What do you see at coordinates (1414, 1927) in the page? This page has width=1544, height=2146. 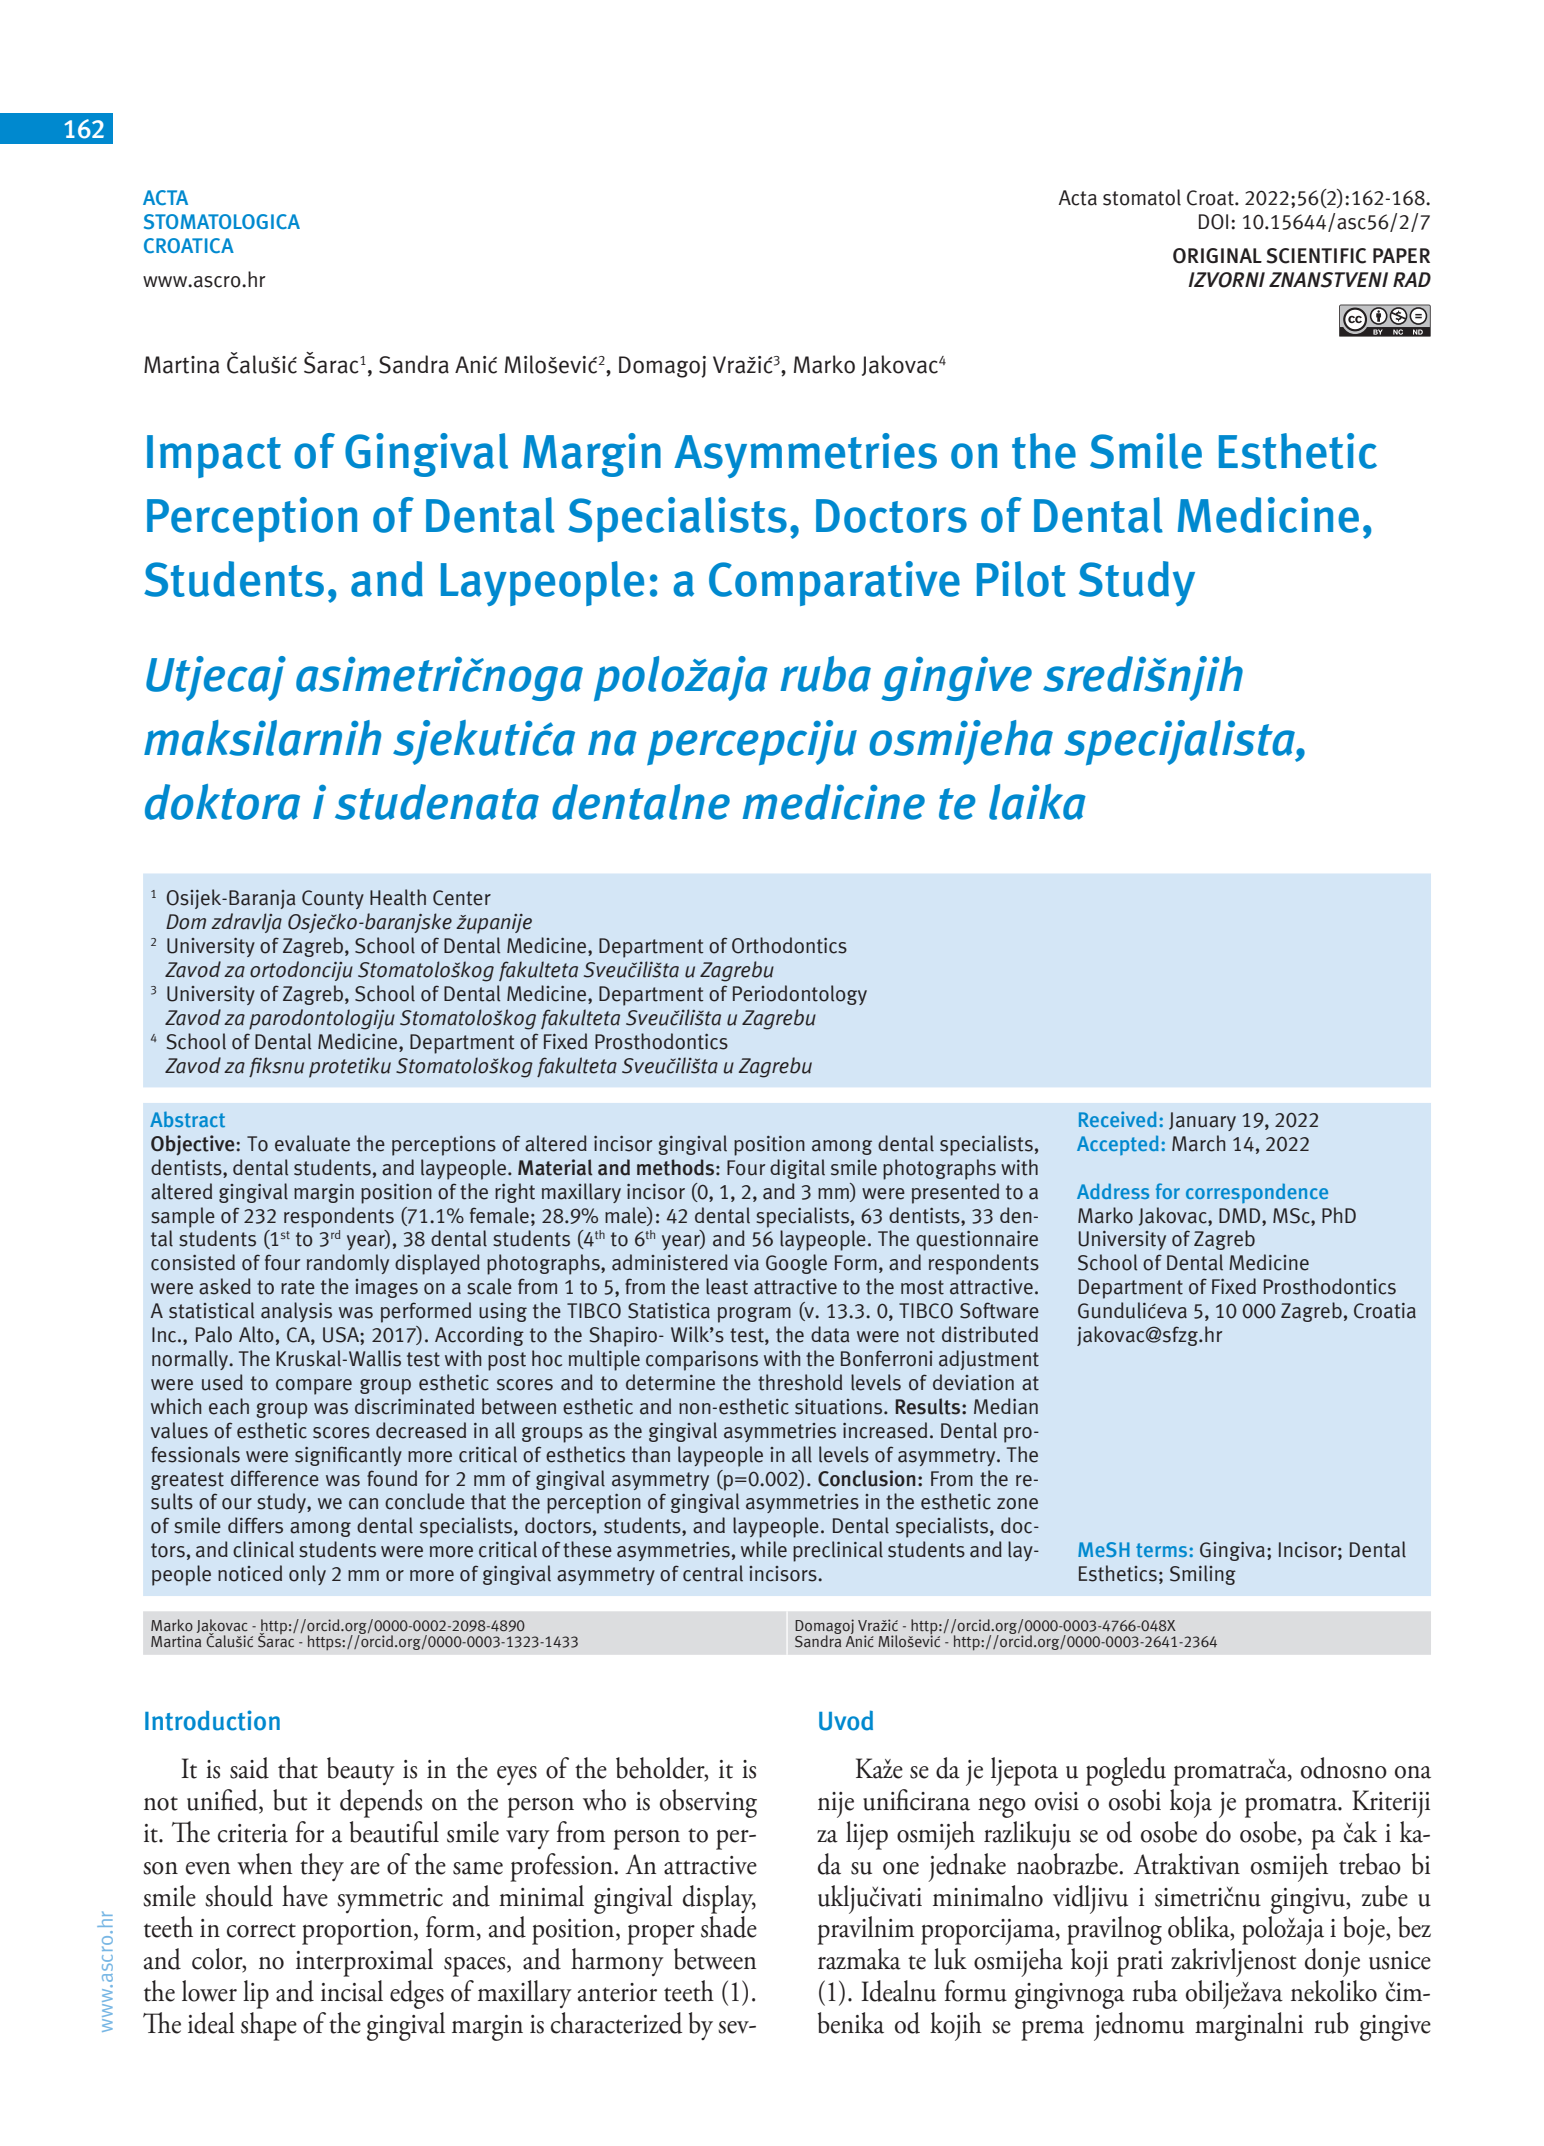 I see `bez` at bounding box center [1414, 1927].
